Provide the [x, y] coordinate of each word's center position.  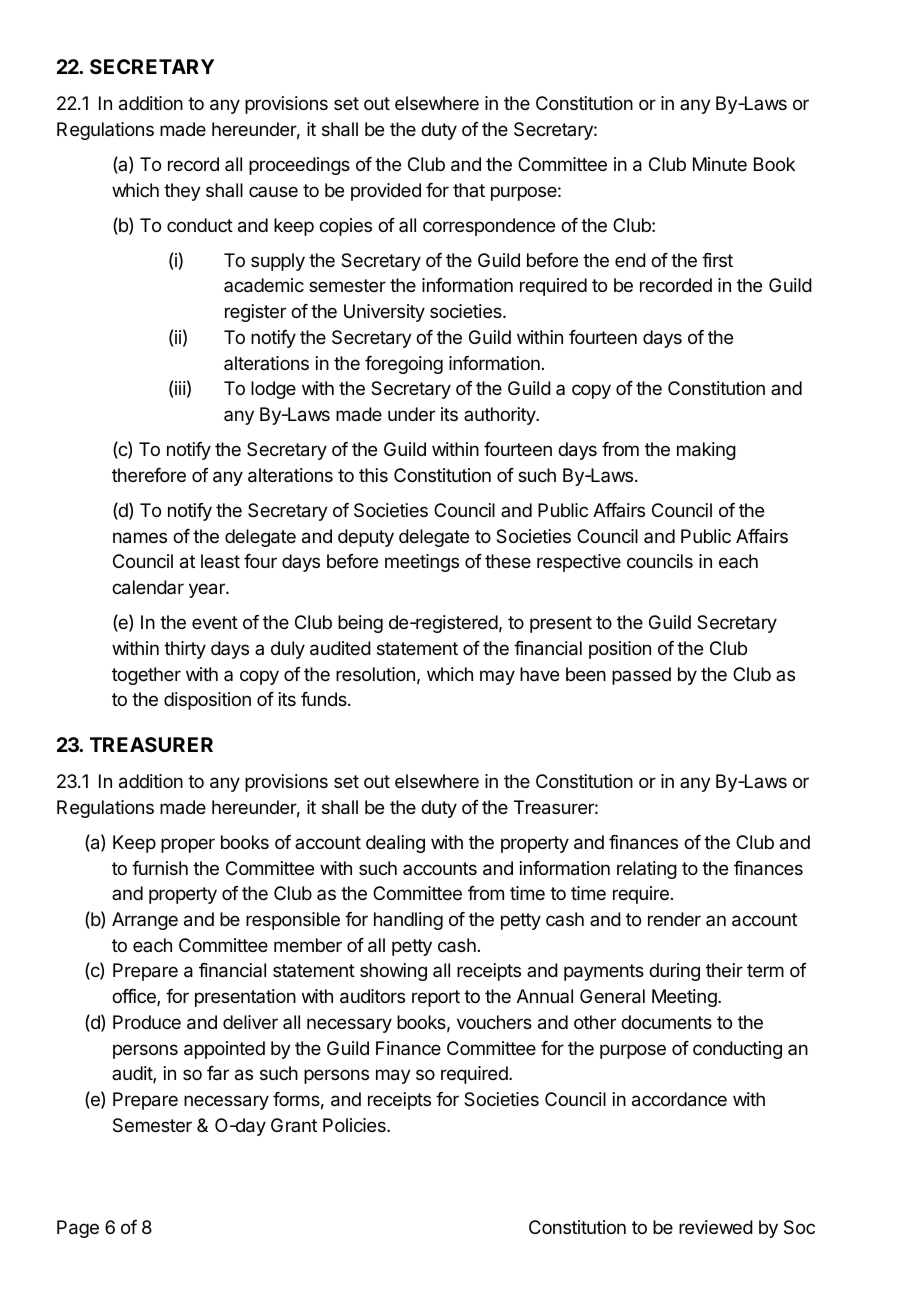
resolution [375, 674]
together [146, 676]
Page [78, 1229]
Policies [355, 1125]
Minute [720, 164]
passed [641, 676]
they [182, 192]
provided [386, 192]
